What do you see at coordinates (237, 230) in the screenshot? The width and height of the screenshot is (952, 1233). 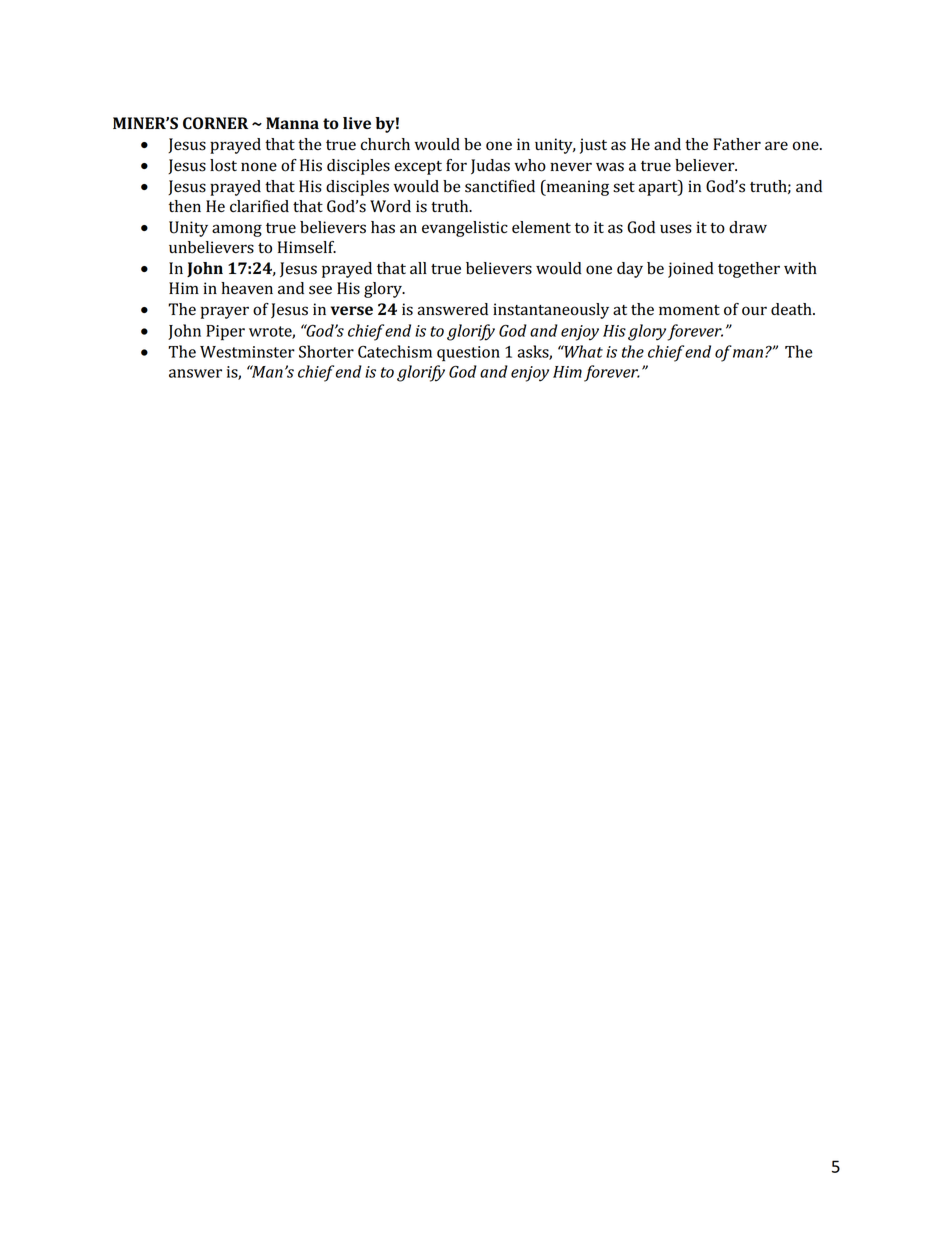 I see `among` at bounding box center [237, 230].
